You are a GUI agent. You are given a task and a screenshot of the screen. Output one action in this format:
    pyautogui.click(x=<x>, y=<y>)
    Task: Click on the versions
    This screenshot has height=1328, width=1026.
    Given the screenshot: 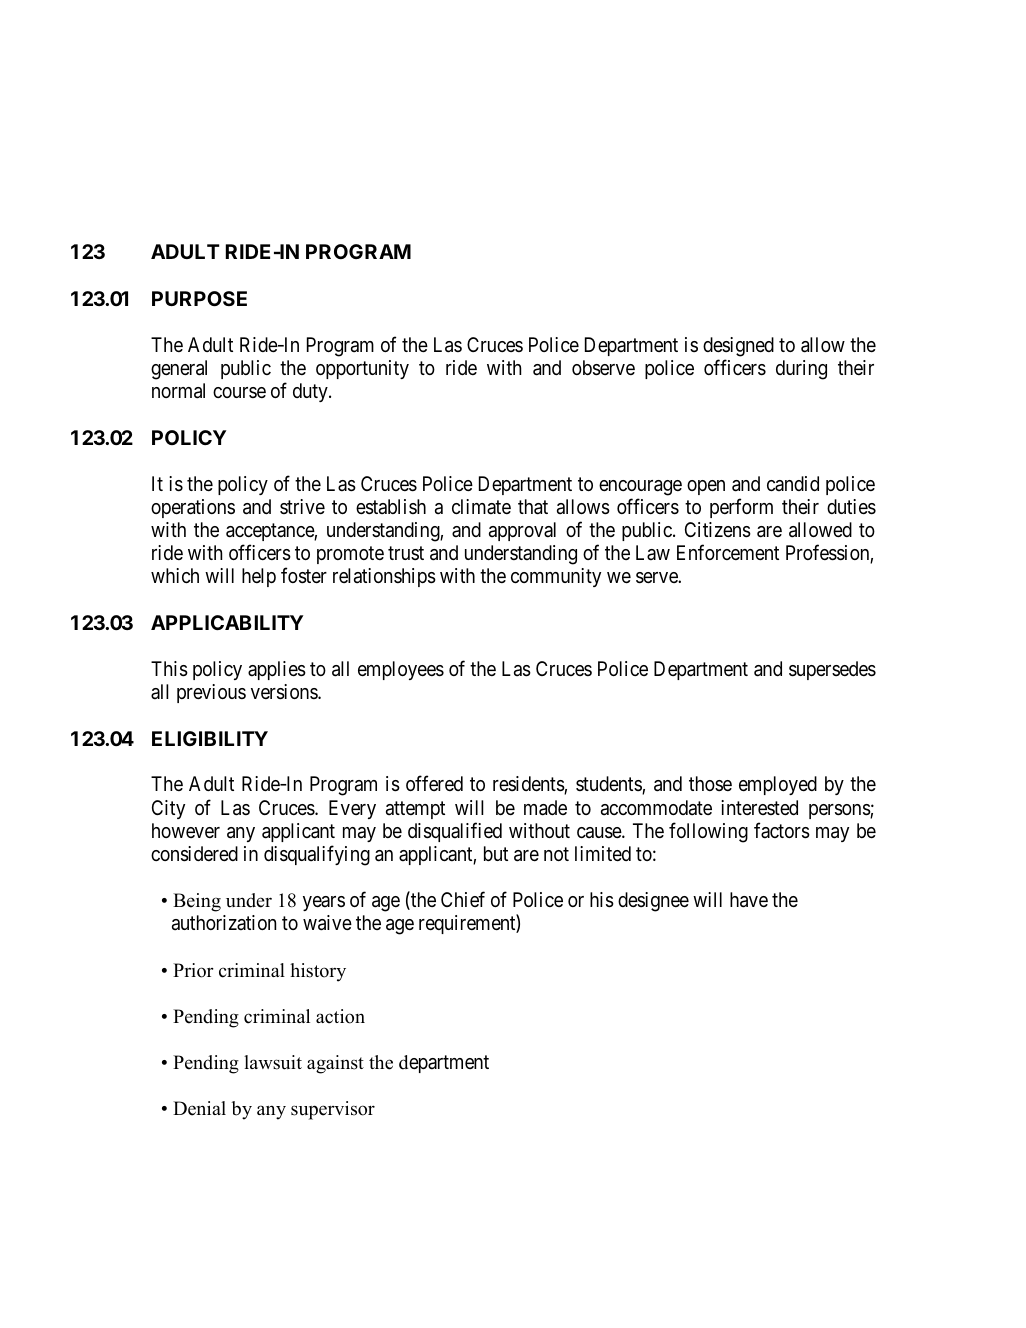 What is the action you would take?
    pyautogui.click(x=285, y=692)
